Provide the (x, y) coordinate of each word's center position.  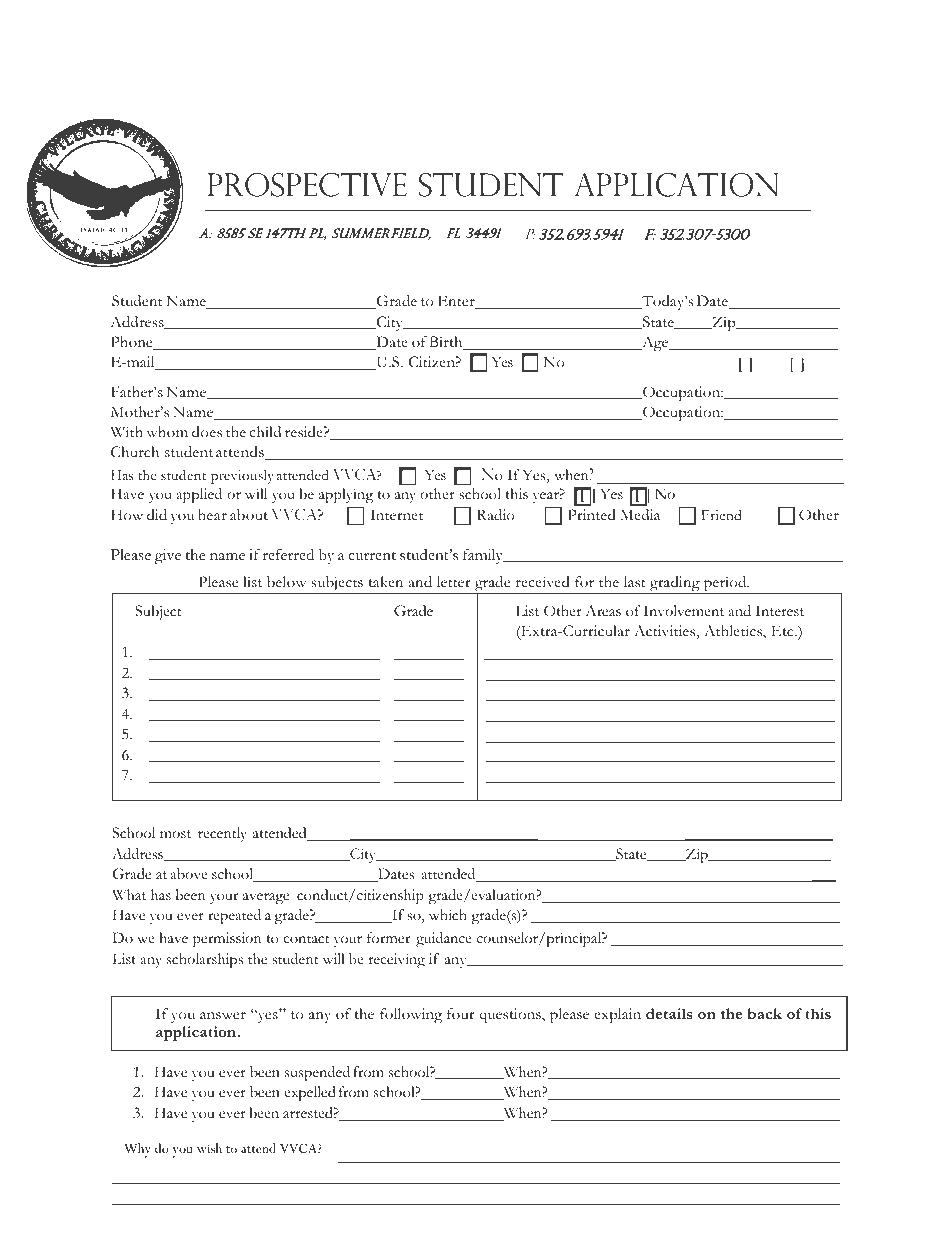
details (669, 1013)
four (461, 1013)
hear (212, 514)
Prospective (307, 184)
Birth (447, 343)
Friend (721, 515)
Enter (457, 302)
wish (209, 1148)
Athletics (734, 632)
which (448, 915)
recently (222, 834)
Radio (496, 515)
